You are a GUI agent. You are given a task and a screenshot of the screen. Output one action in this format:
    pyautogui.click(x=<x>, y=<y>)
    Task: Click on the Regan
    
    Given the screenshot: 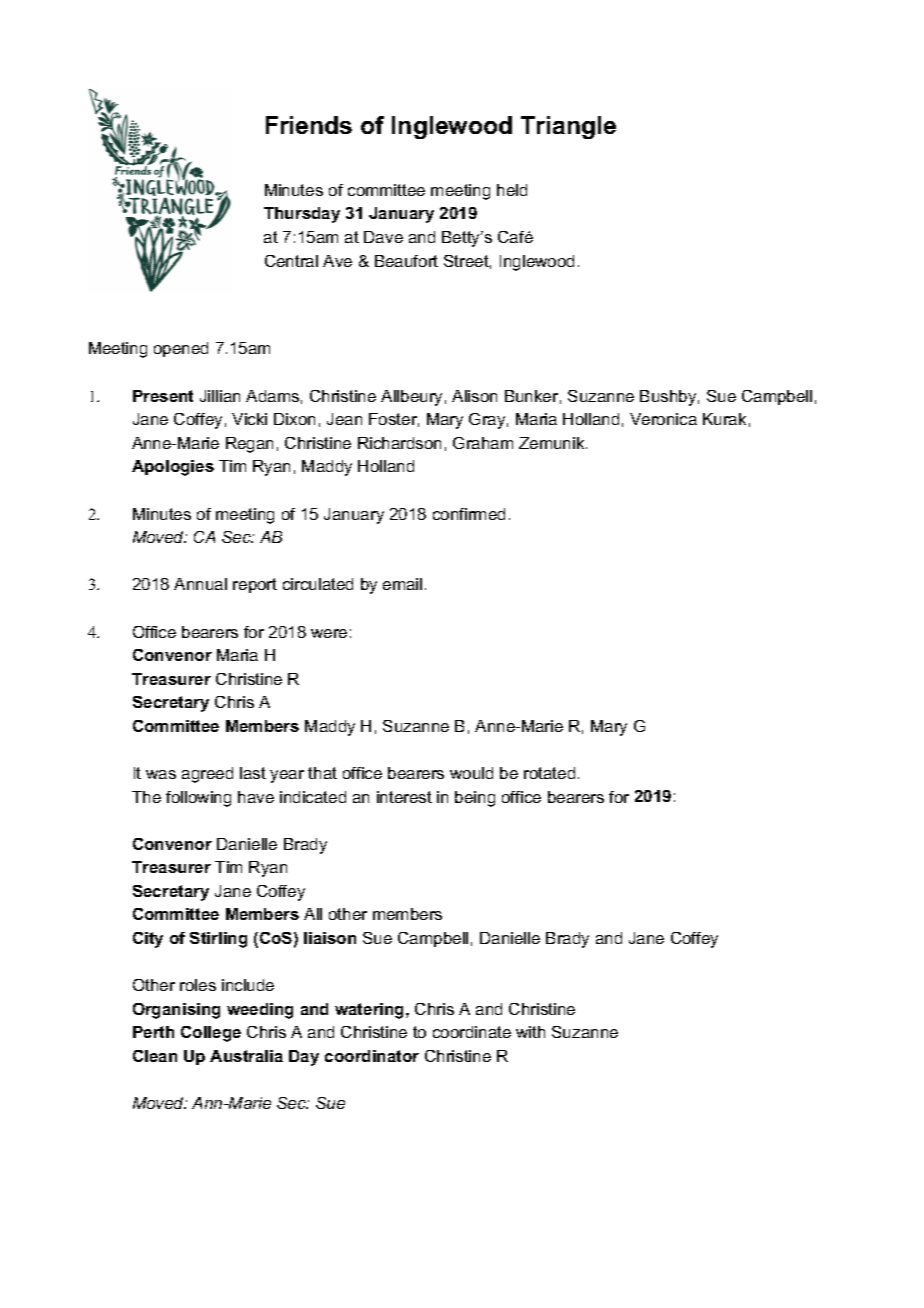 What is the action you would take?
    pyautogui.click(x=249, y=445)
